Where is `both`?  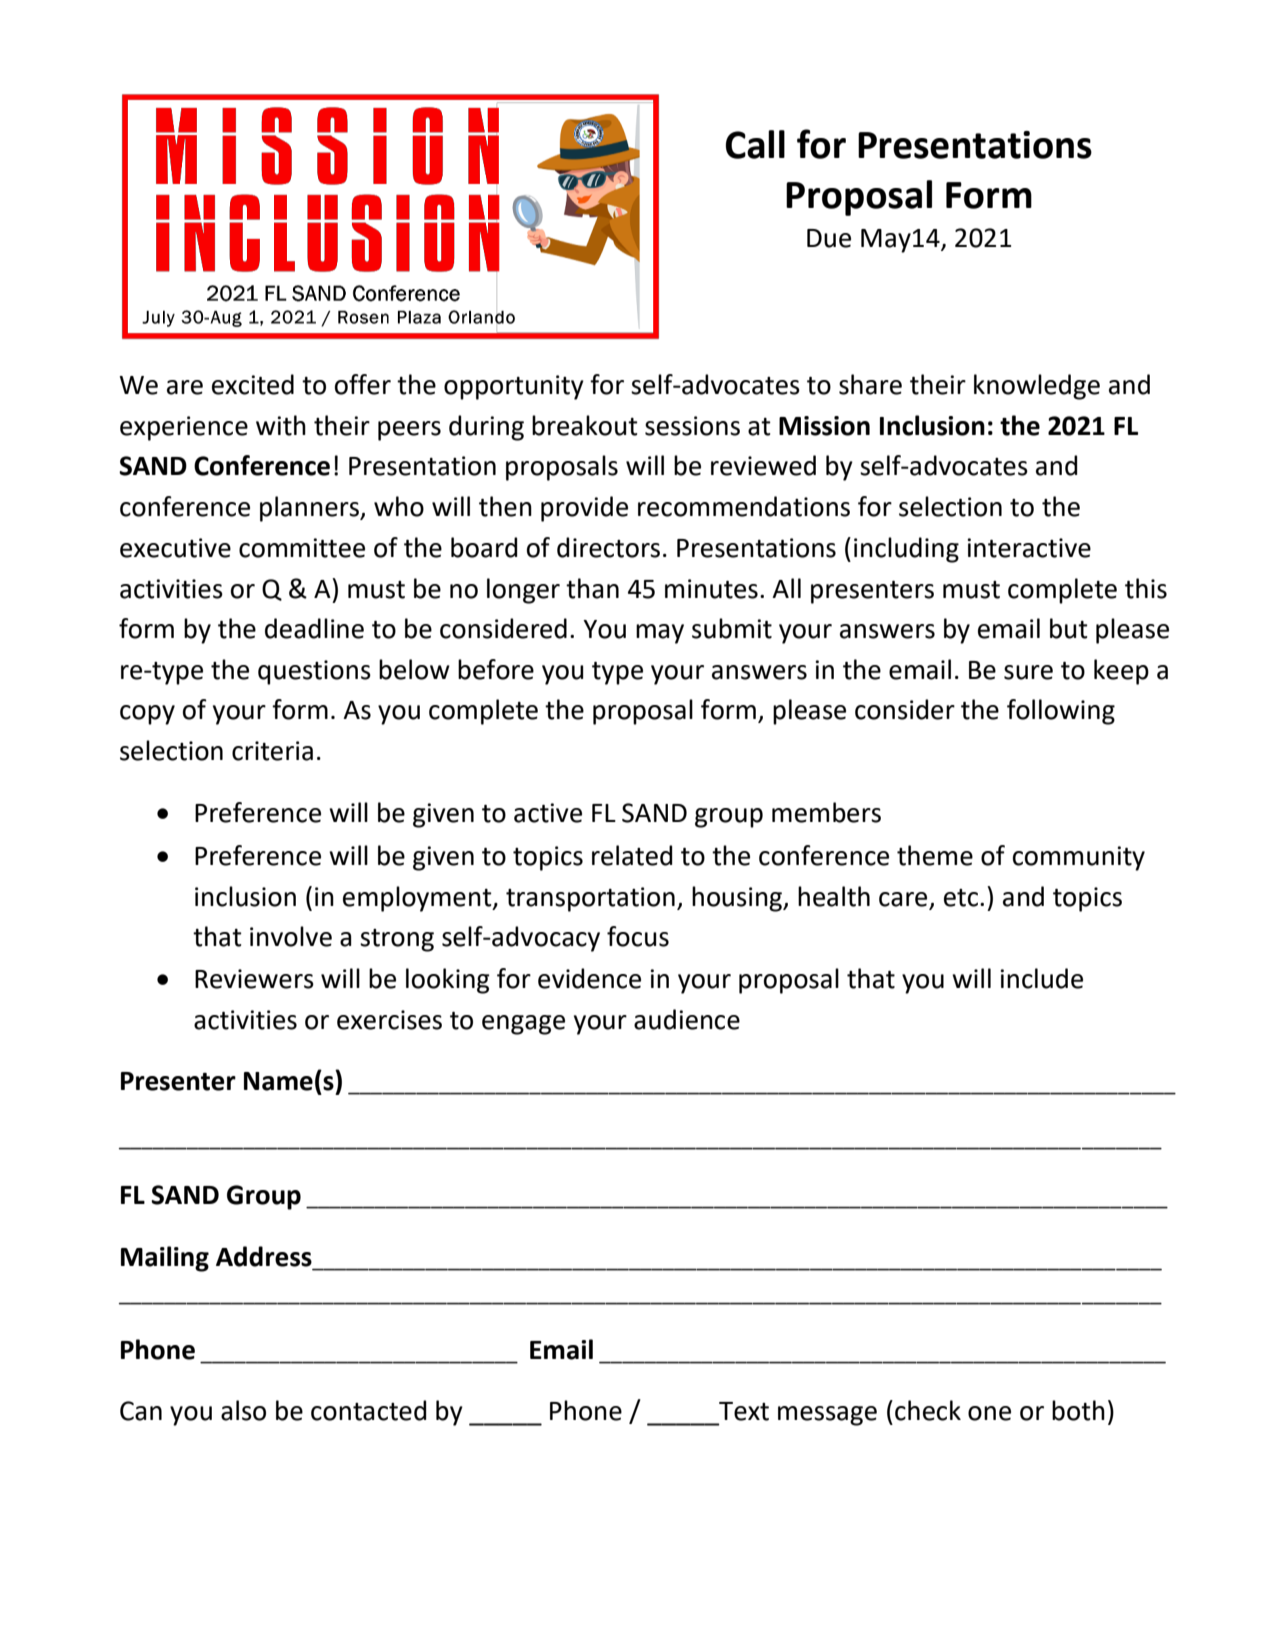 both is located at coordinates (1078, 1410).
